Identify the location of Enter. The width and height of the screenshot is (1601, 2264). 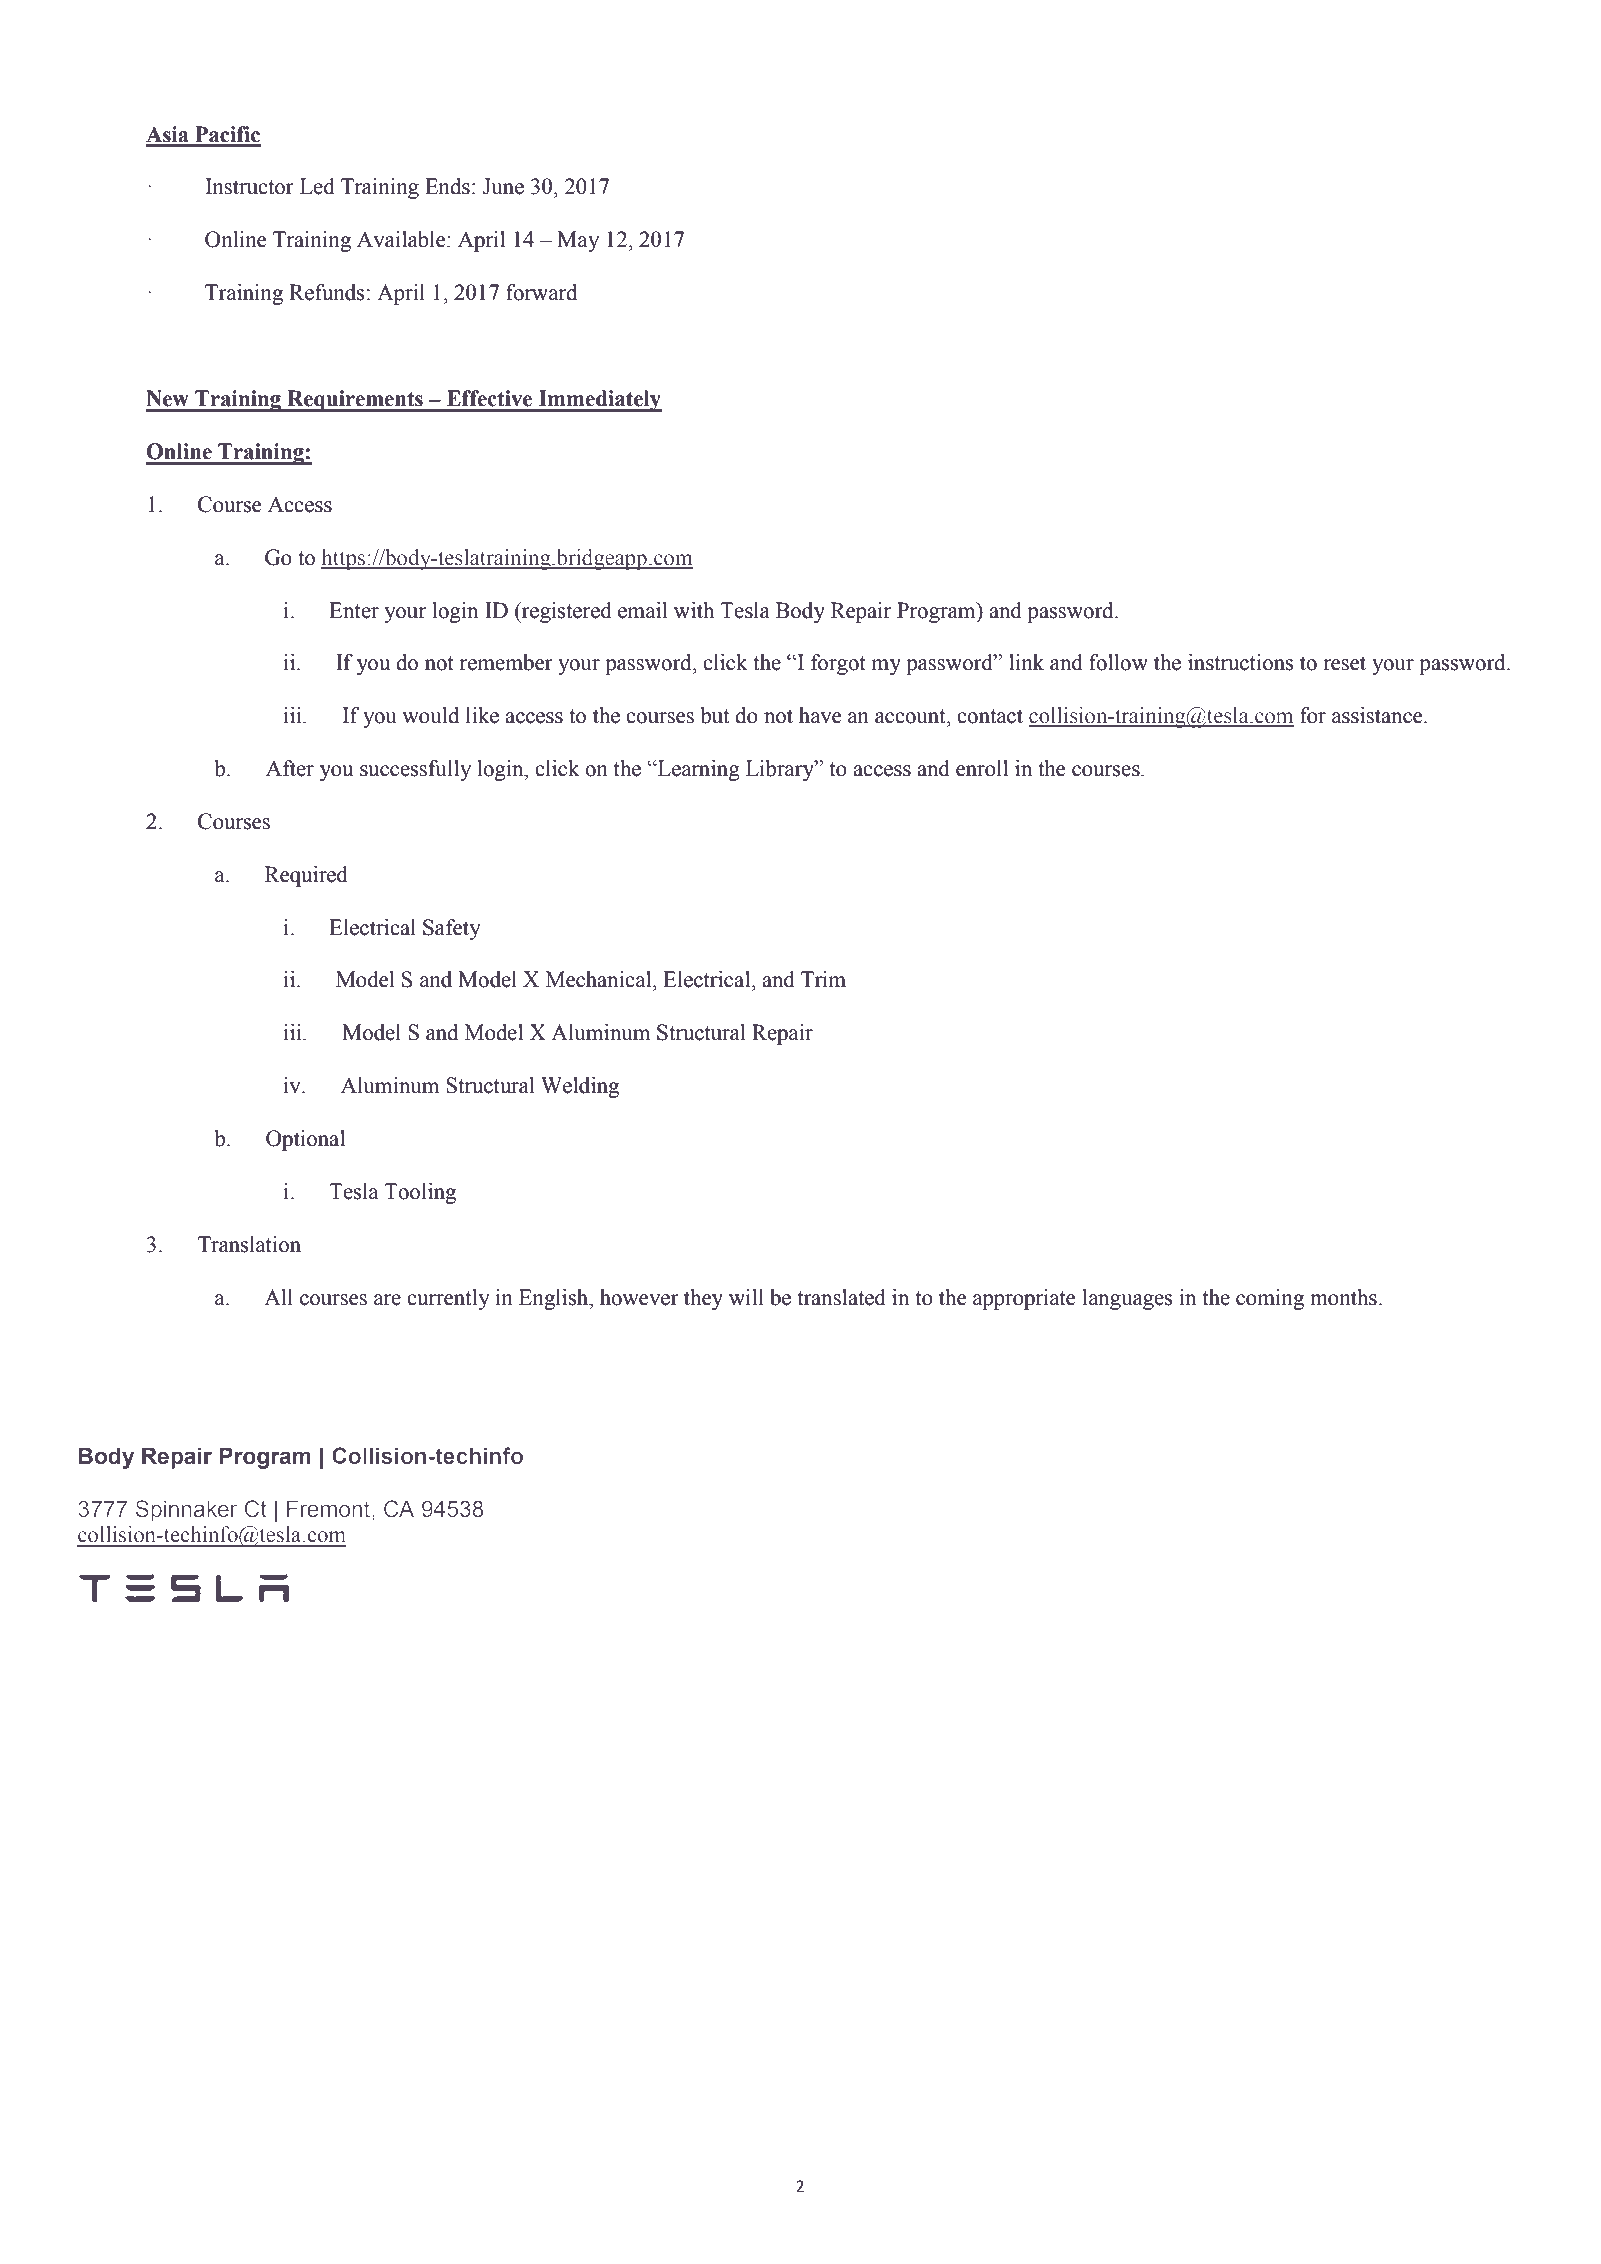
(354, 610).
